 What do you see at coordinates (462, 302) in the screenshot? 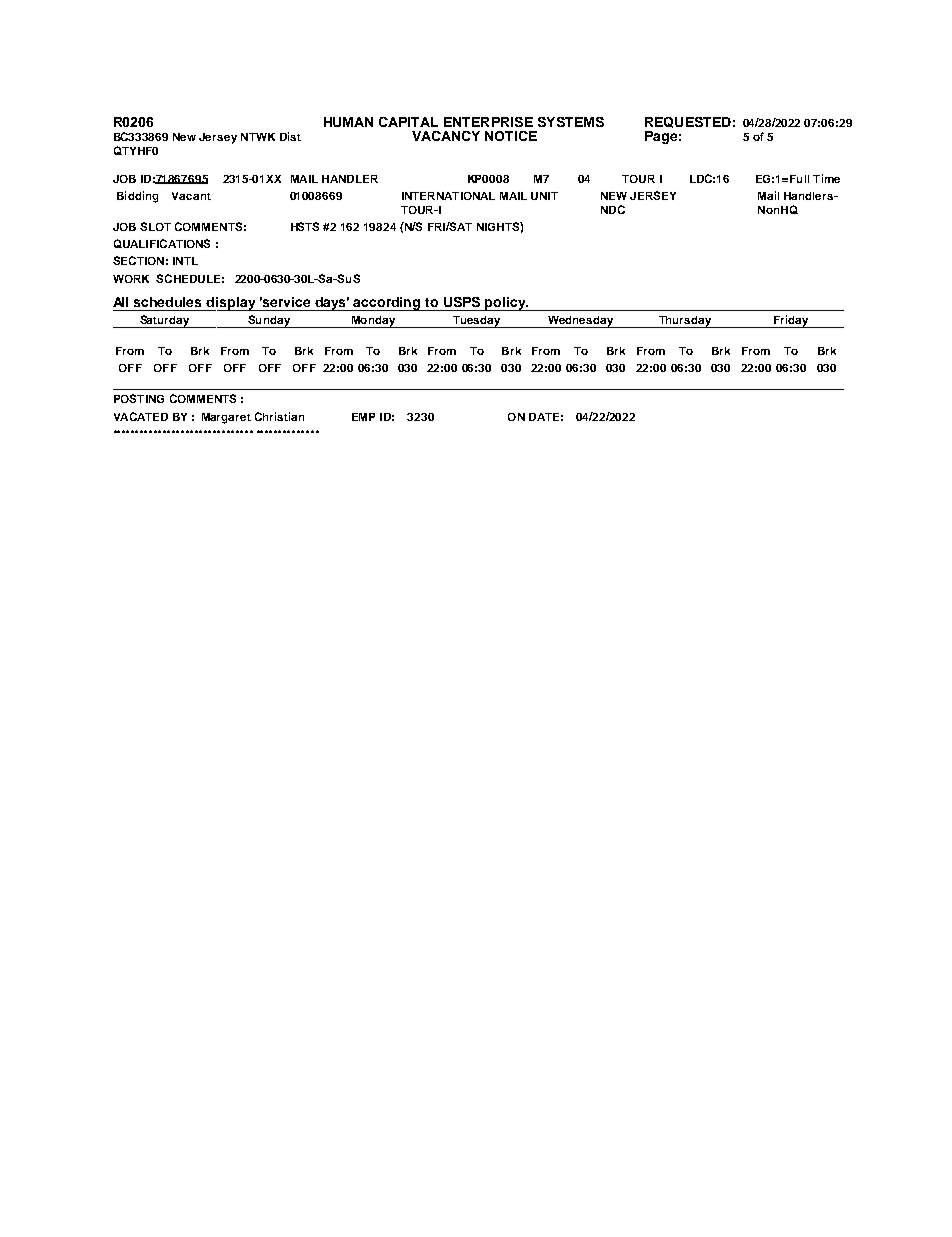
I see `USPS` at bounding box center [462, 302].
